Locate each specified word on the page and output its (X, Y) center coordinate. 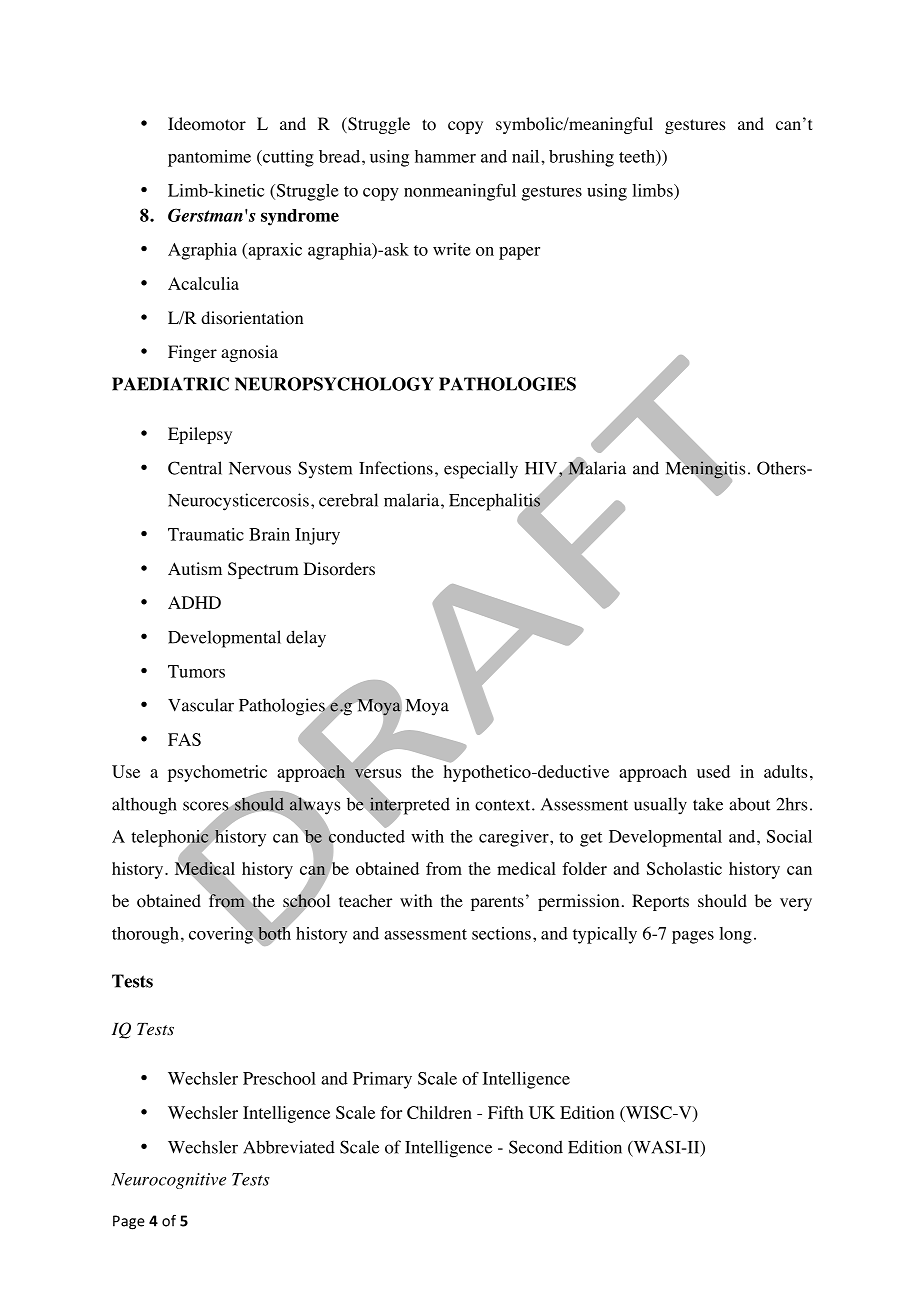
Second (536, 1147)
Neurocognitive (169, 1181)
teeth (638, 157)
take (708, 804)
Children (439, 1112)
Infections (396, 468)
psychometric (217, 773)
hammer (445, 156)
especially (481, 470)
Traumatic (206, 534)
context (504, 805)
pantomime (209, 158)
